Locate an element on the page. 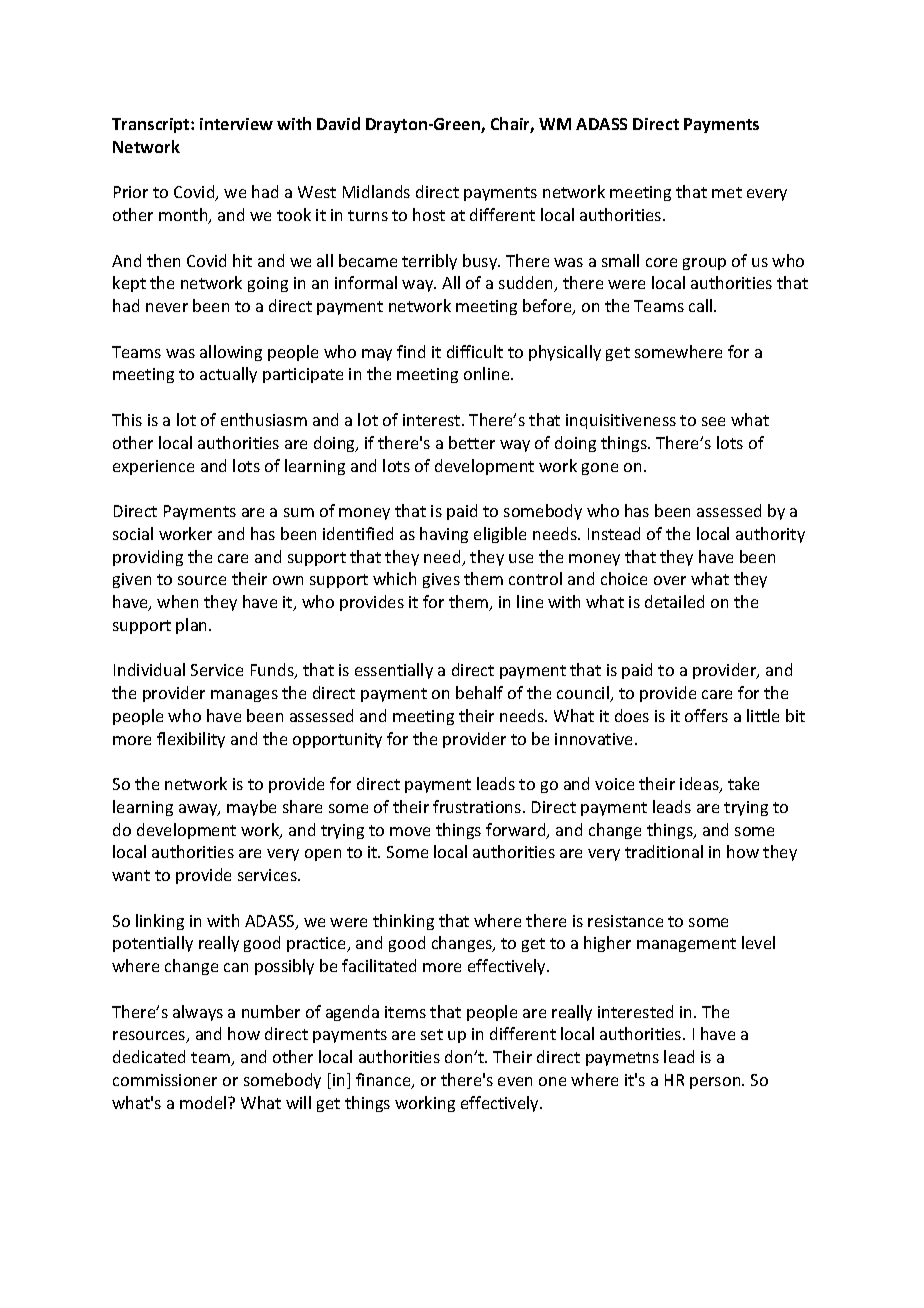 This document has width=924, height=1308. detailed is located at coordinates (674, 601).
